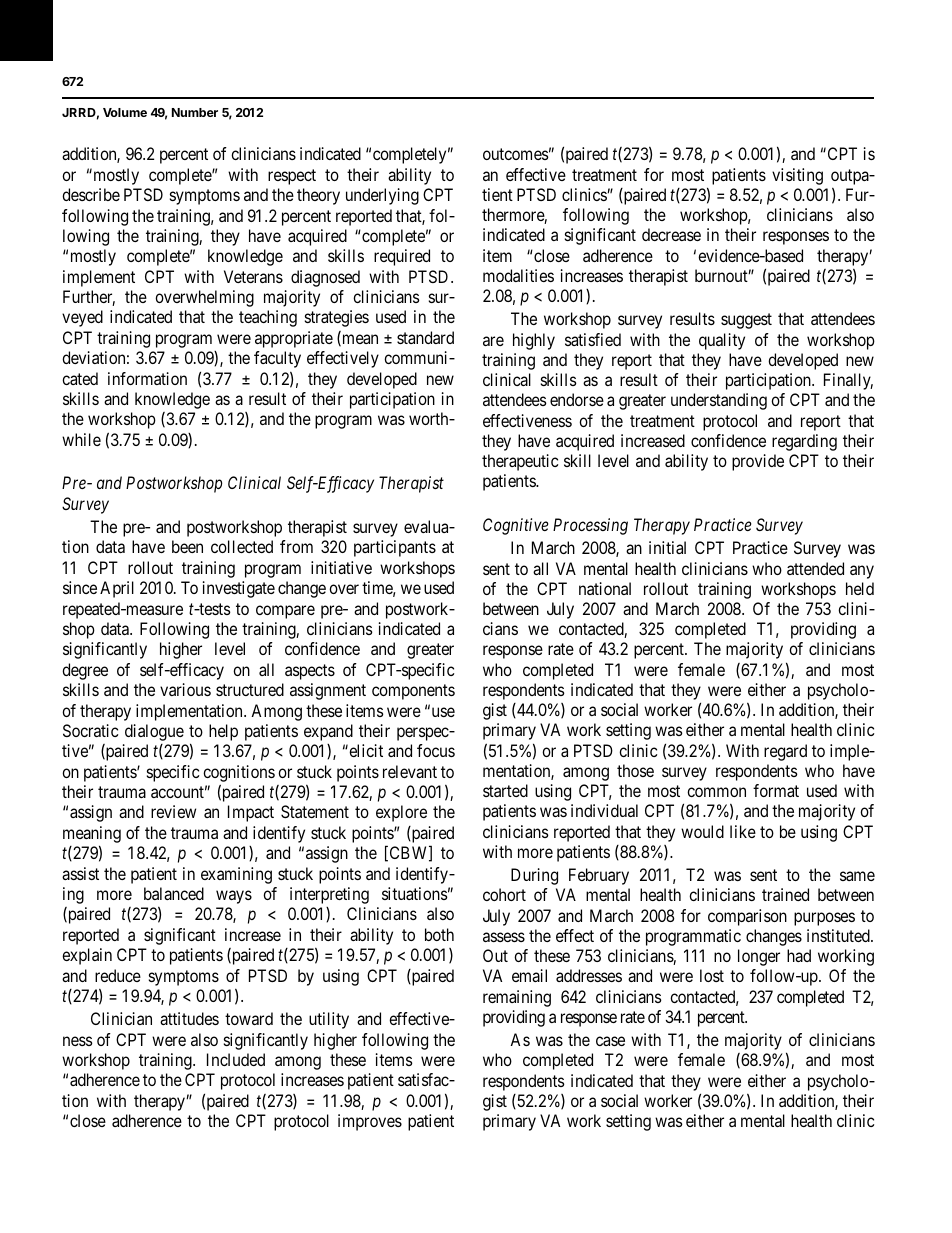 This document has width=952, height=1233. I want to click on Included, so click(236, 1059).
